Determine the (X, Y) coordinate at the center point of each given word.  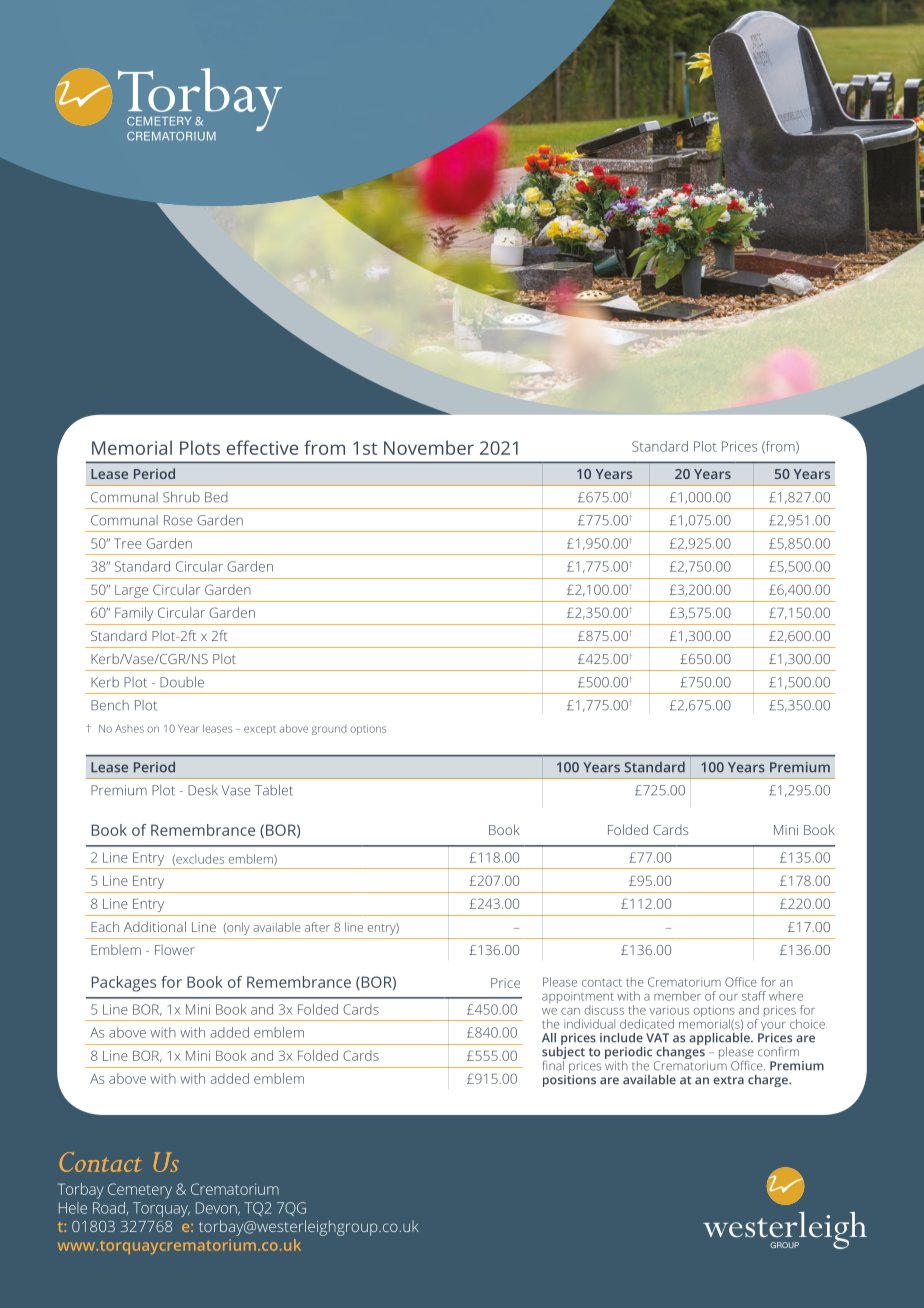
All (549, 1037)
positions (569, 1081)
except (260, 730)
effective (262, 447)
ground (329, 730)
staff (754, 996)
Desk (203, 790)
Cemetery (140, 1191)
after (317, 927)
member (677, 996)
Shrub (181, 497)
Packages (124, 984)
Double (182, 682)
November (429, 447)
